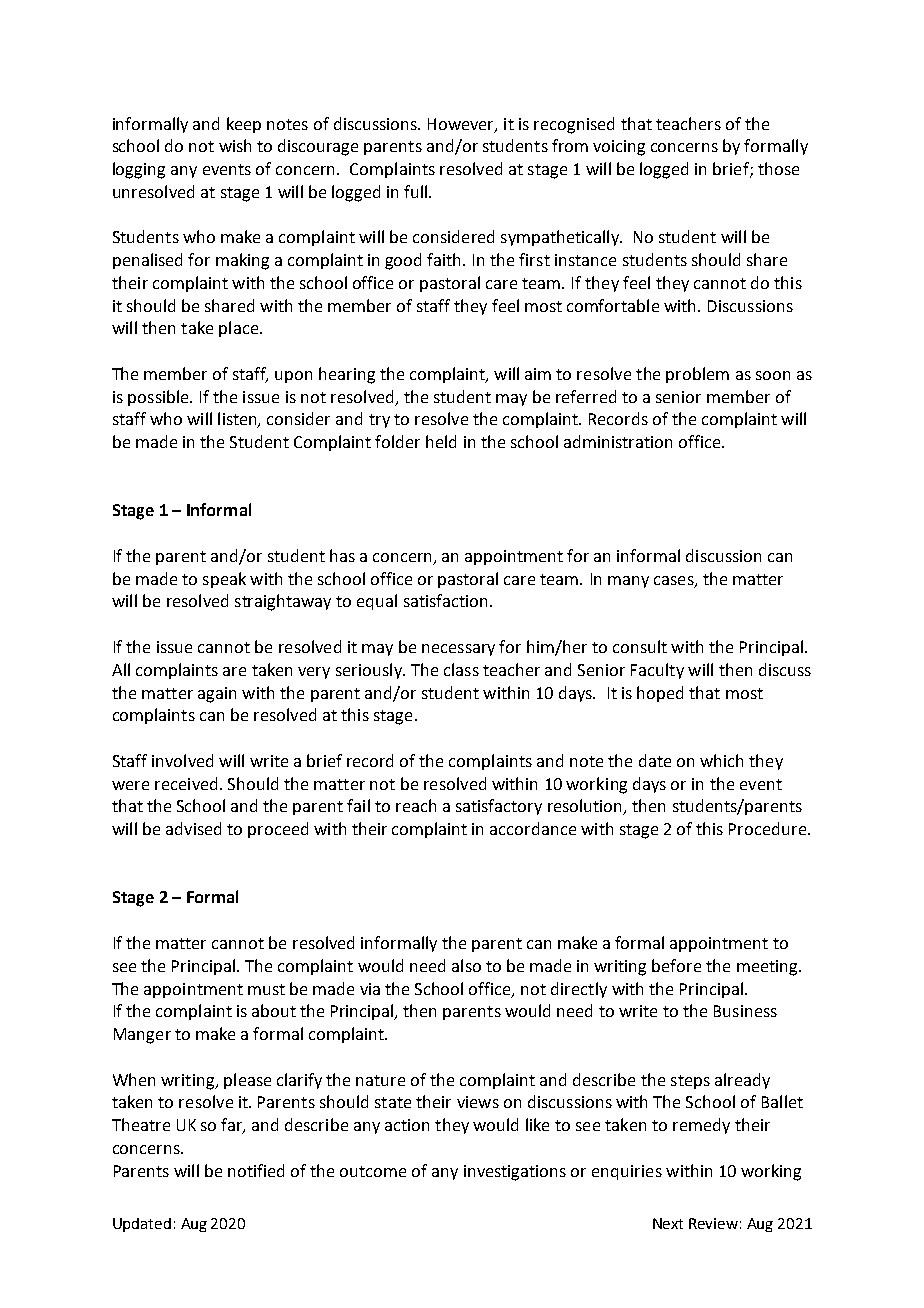  I want to click on wish, so click(235, 145).
